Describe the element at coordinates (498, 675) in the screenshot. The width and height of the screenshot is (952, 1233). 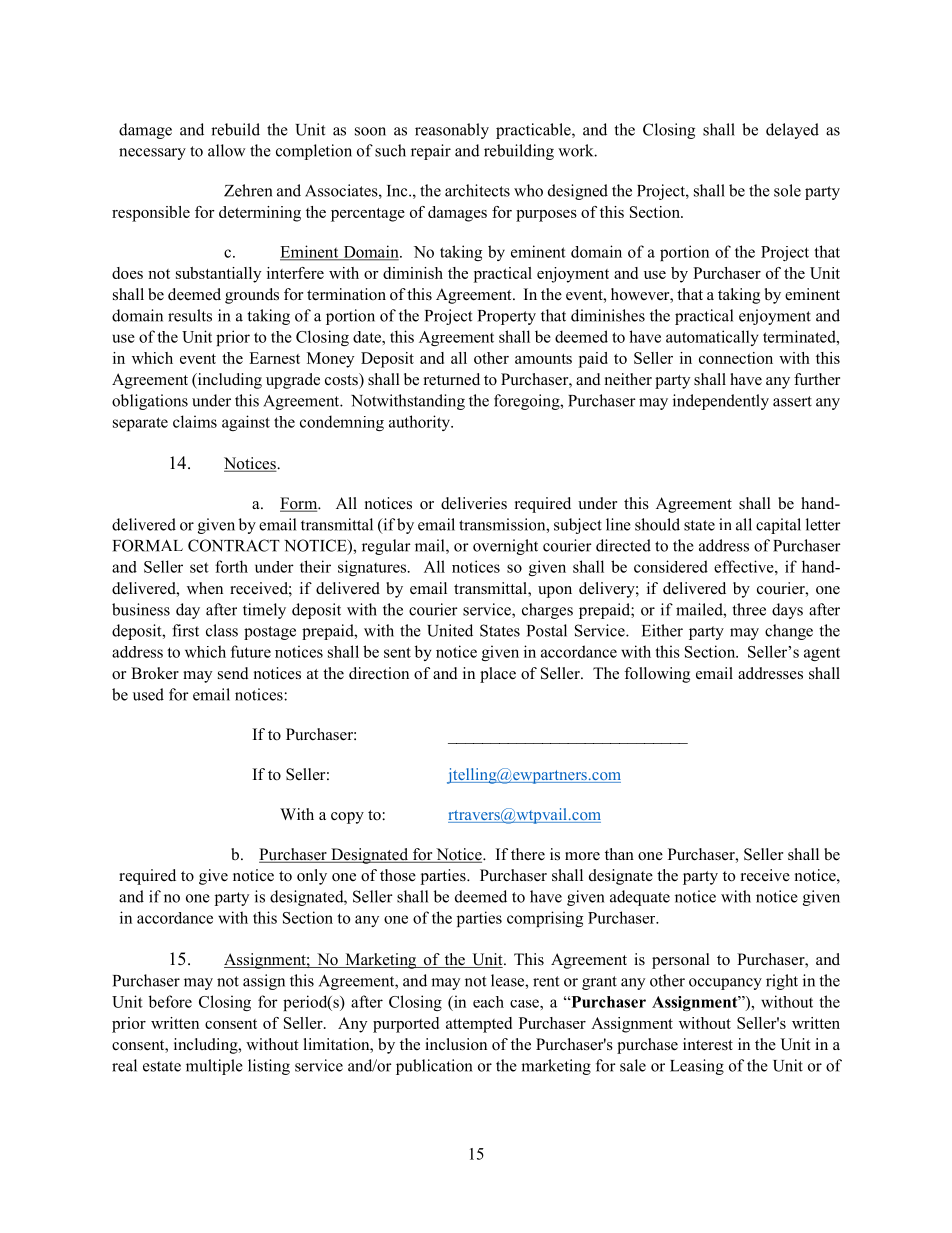
I see `place` at that location.
